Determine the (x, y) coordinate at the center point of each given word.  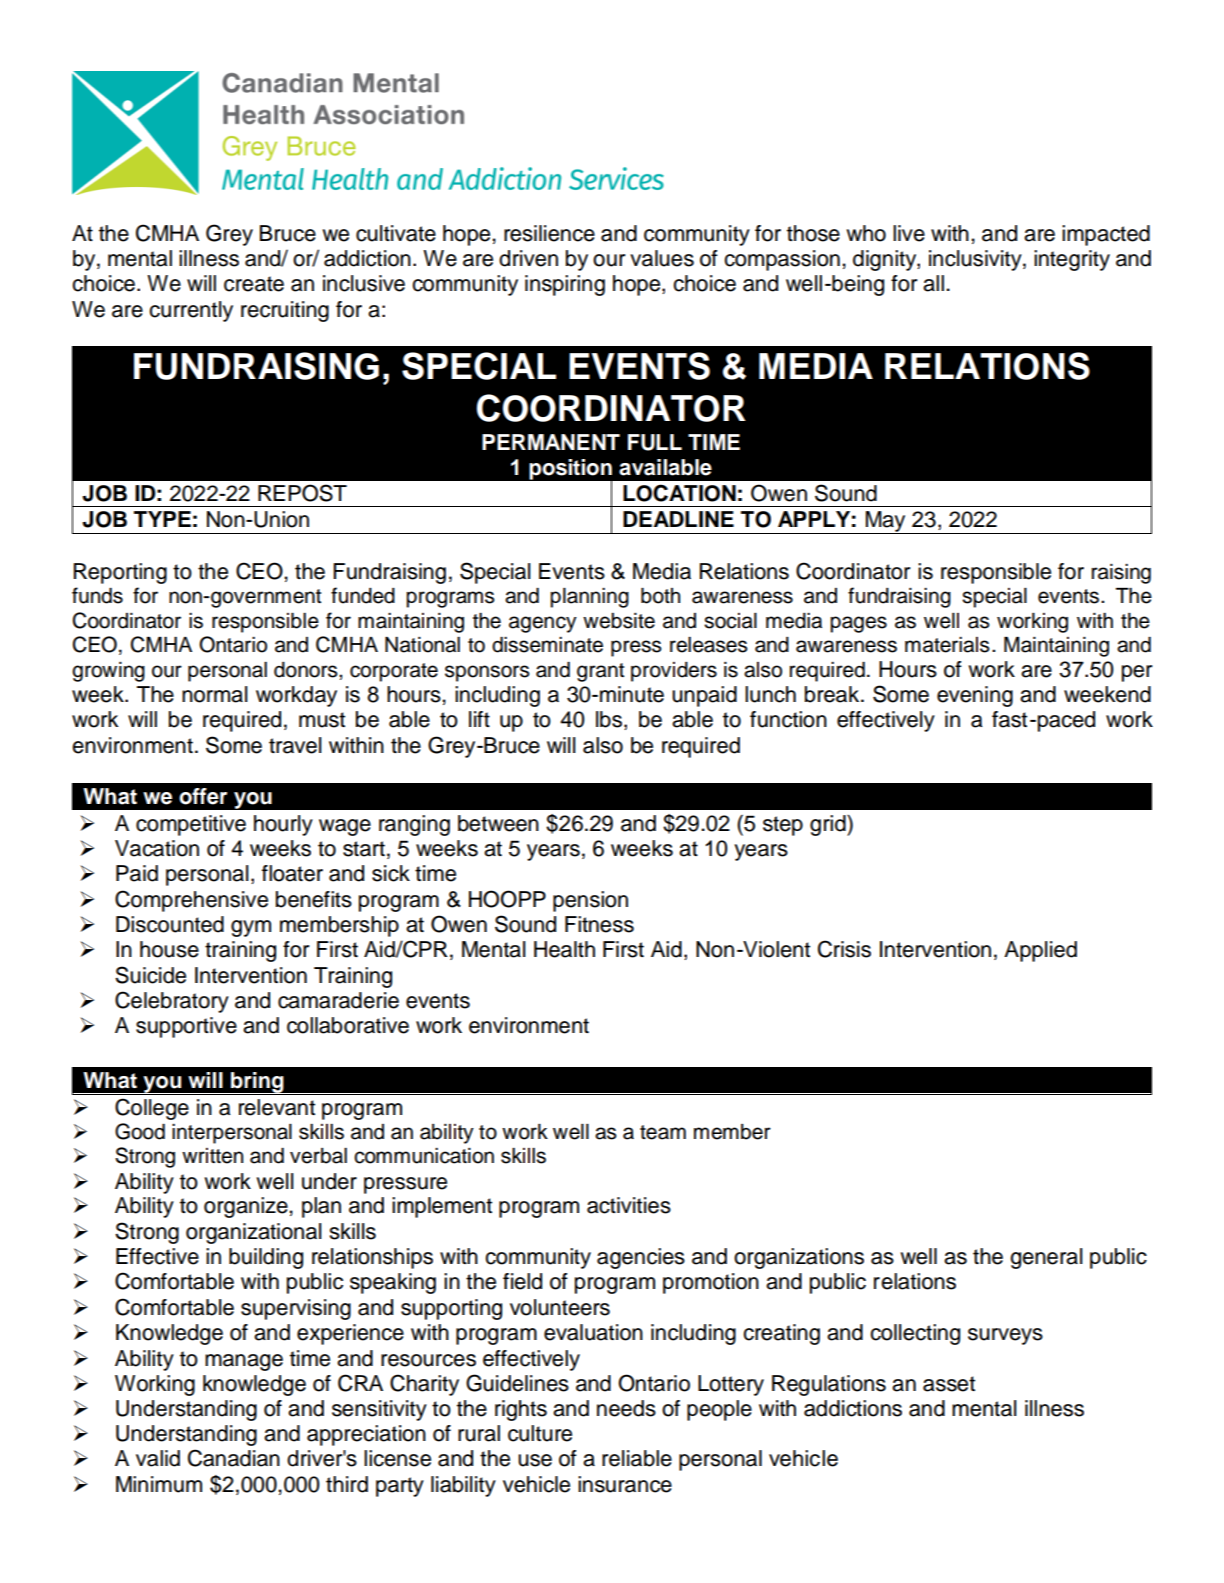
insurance (625, 1484)
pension (590, 901)
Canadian (234, 1458)
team (663, 1132)
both (660, 596)
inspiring (565, 285)
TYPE (162, 519)
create (254, 284)
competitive (191, 825)
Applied (1040, 951)
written (212, 1156)
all (933, 283)
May (885, 522)
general (1046, 1258)
